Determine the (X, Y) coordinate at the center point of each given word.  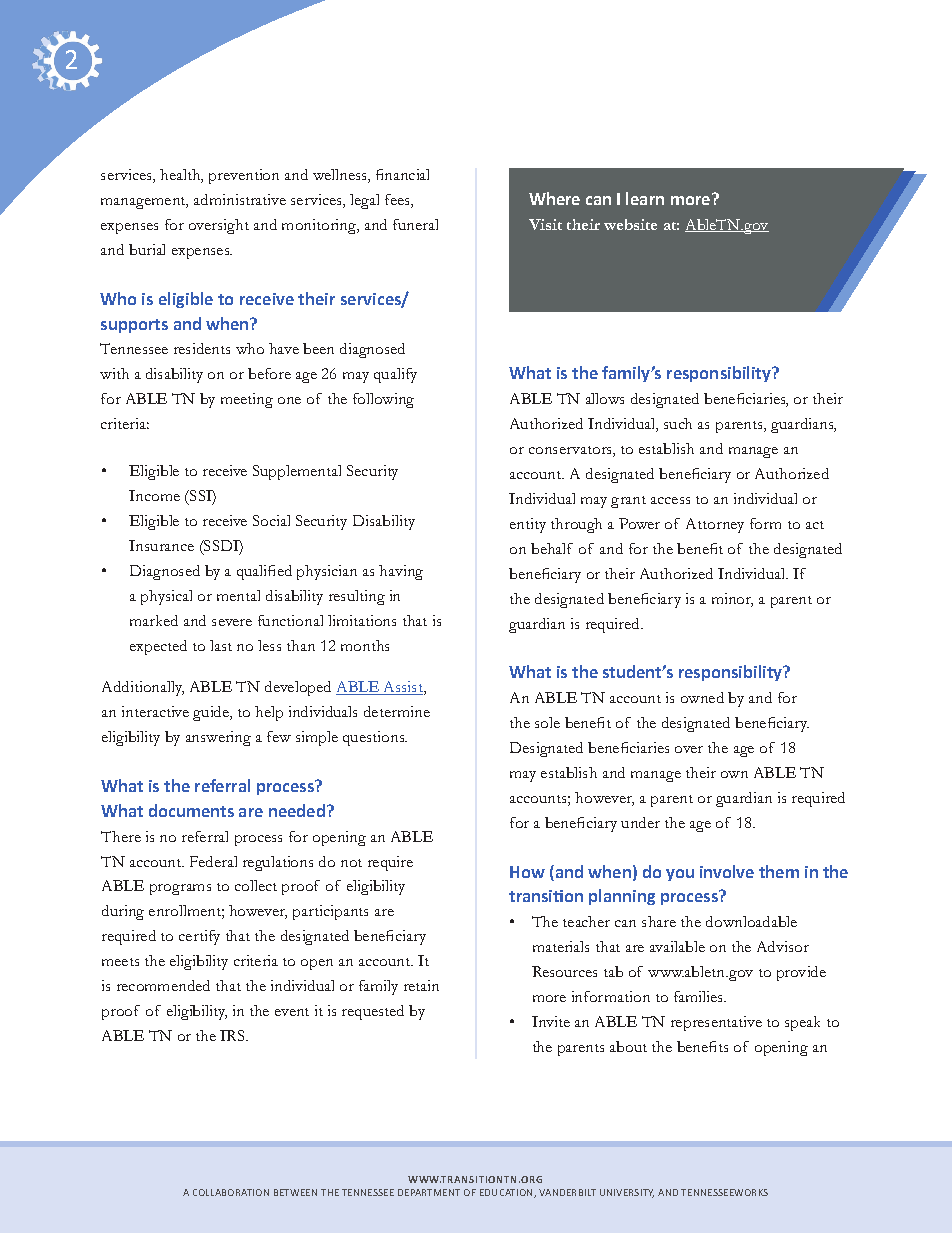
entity (528, 525)
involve (727, 871)
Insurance (161, 545)
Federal (213, 861)
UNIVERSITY (627, 1193)
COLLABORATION (231, 1192)
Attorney (715, 525)
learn (645, 198)
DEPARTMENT (429, 1192)
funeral (415, 224)
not (351, 863)
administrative (240, 199)
